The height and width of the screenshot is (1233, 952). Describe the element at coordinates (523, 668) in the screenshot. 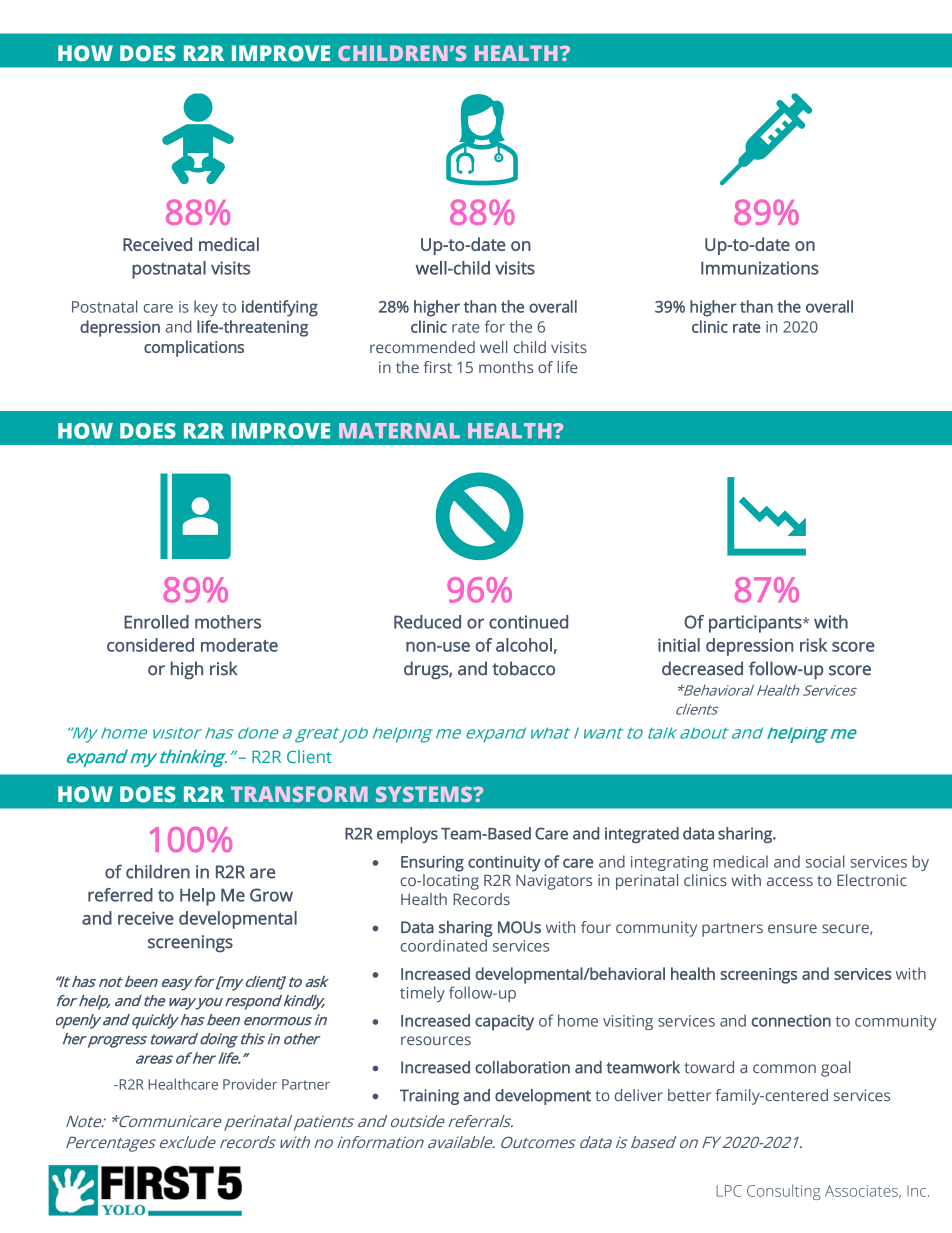

I see `tobacco` at that location.
